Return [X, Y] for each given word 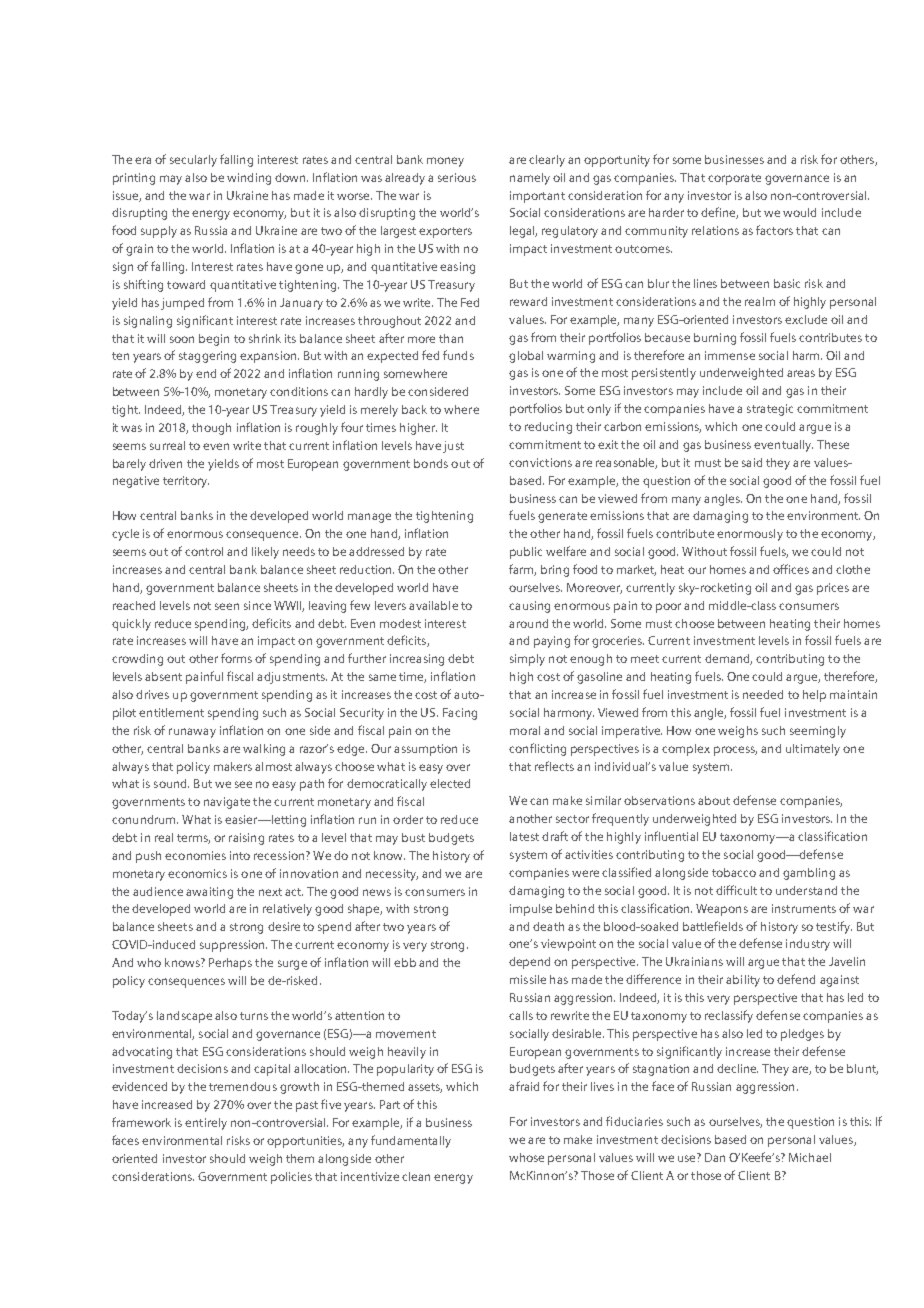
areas [801, 373]
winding [249, 179]
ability [743, 981]
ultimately [813, 750]
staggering [207, 357]
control [204, 551]
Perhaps [230, 964]
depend [529, 963]
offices [791, 569]
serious [457, 177]
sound [171, 783]
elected [450, 783]
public [526, 553]
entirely [206, 1124]
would [799, 212]
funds [458, 355]
